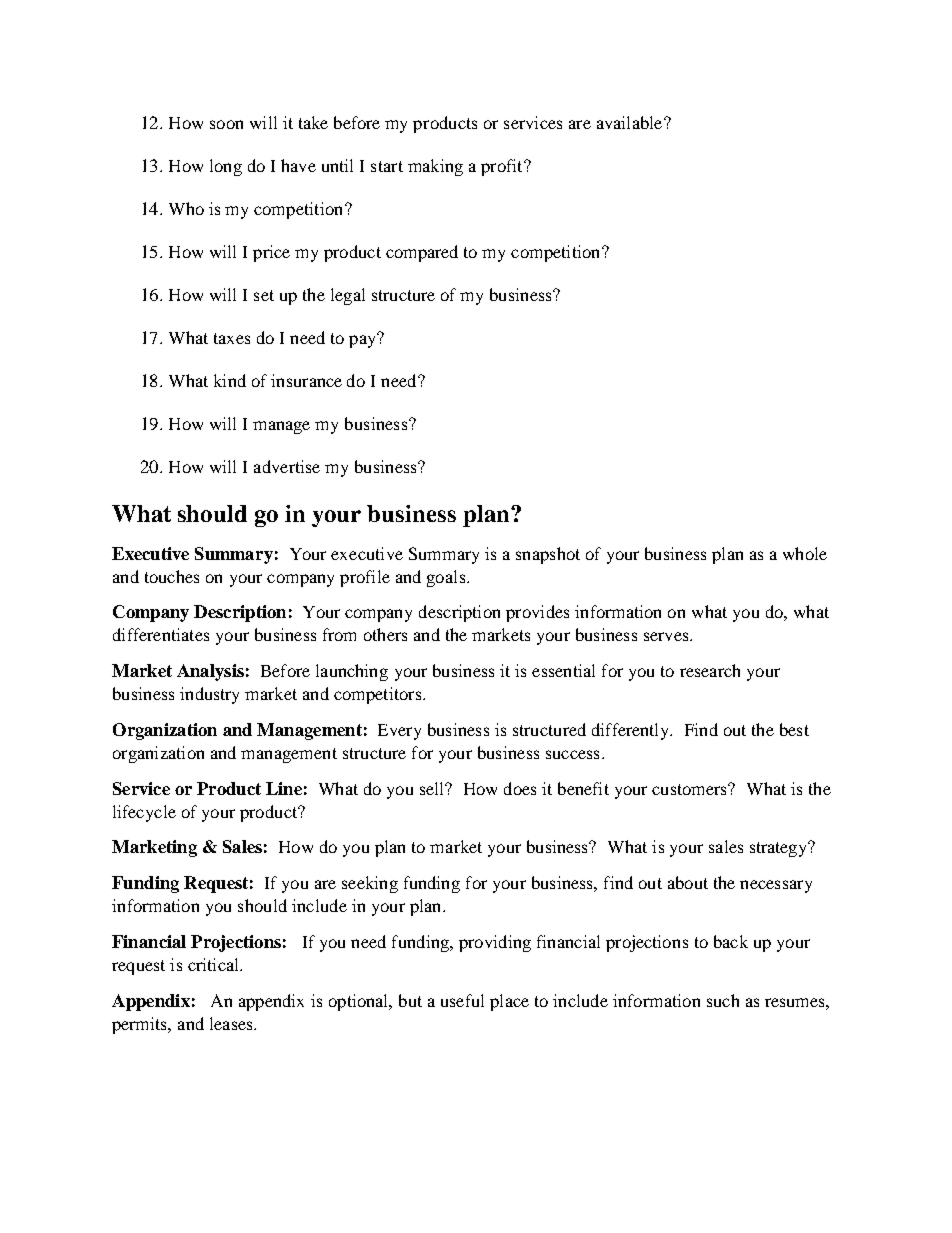 The width and height of the image is (952, 1233). I want to click on profit, so click(503, 167).
